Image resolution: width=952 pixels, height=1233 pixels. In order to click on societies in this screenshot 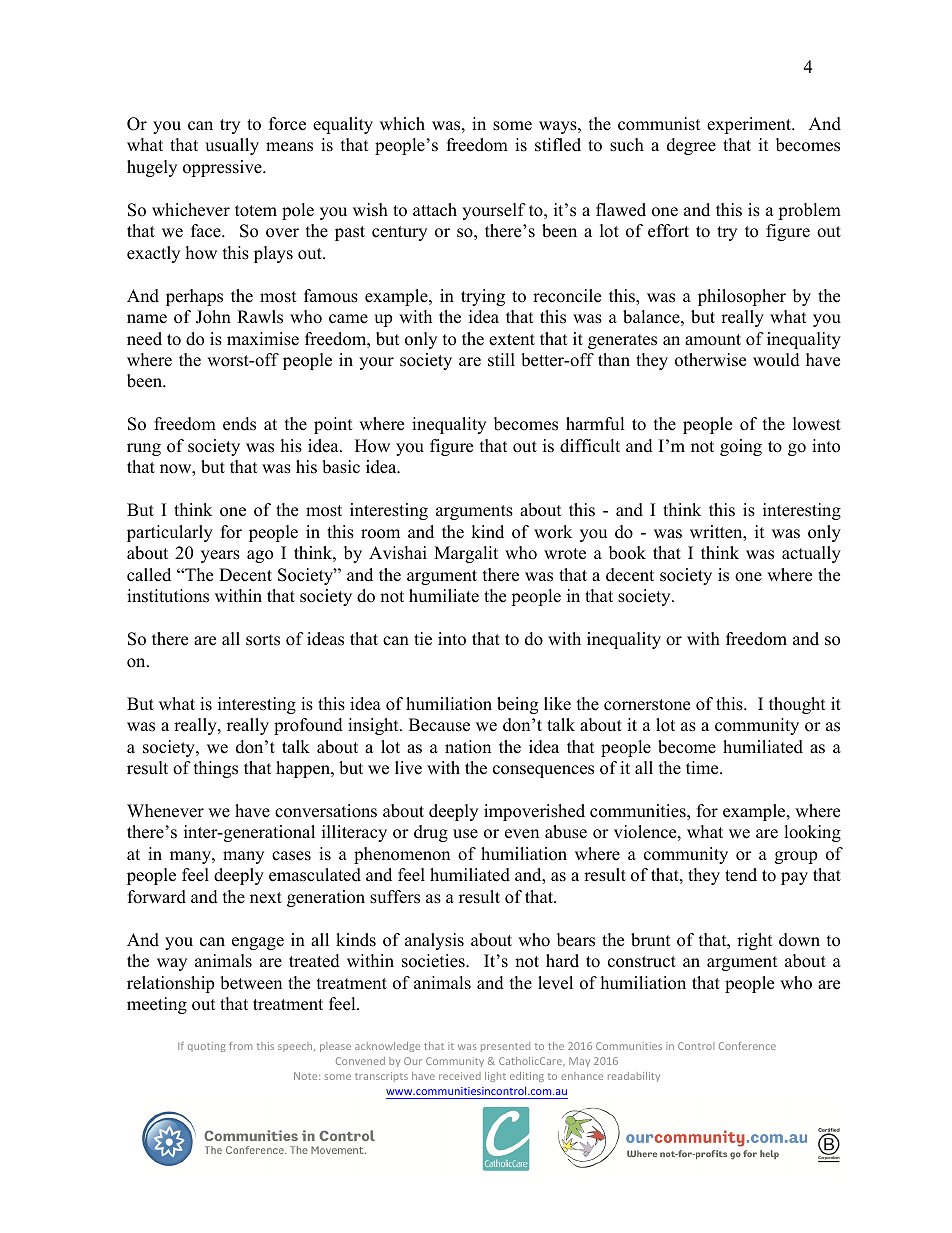, I will do `click(434, 961)`.
